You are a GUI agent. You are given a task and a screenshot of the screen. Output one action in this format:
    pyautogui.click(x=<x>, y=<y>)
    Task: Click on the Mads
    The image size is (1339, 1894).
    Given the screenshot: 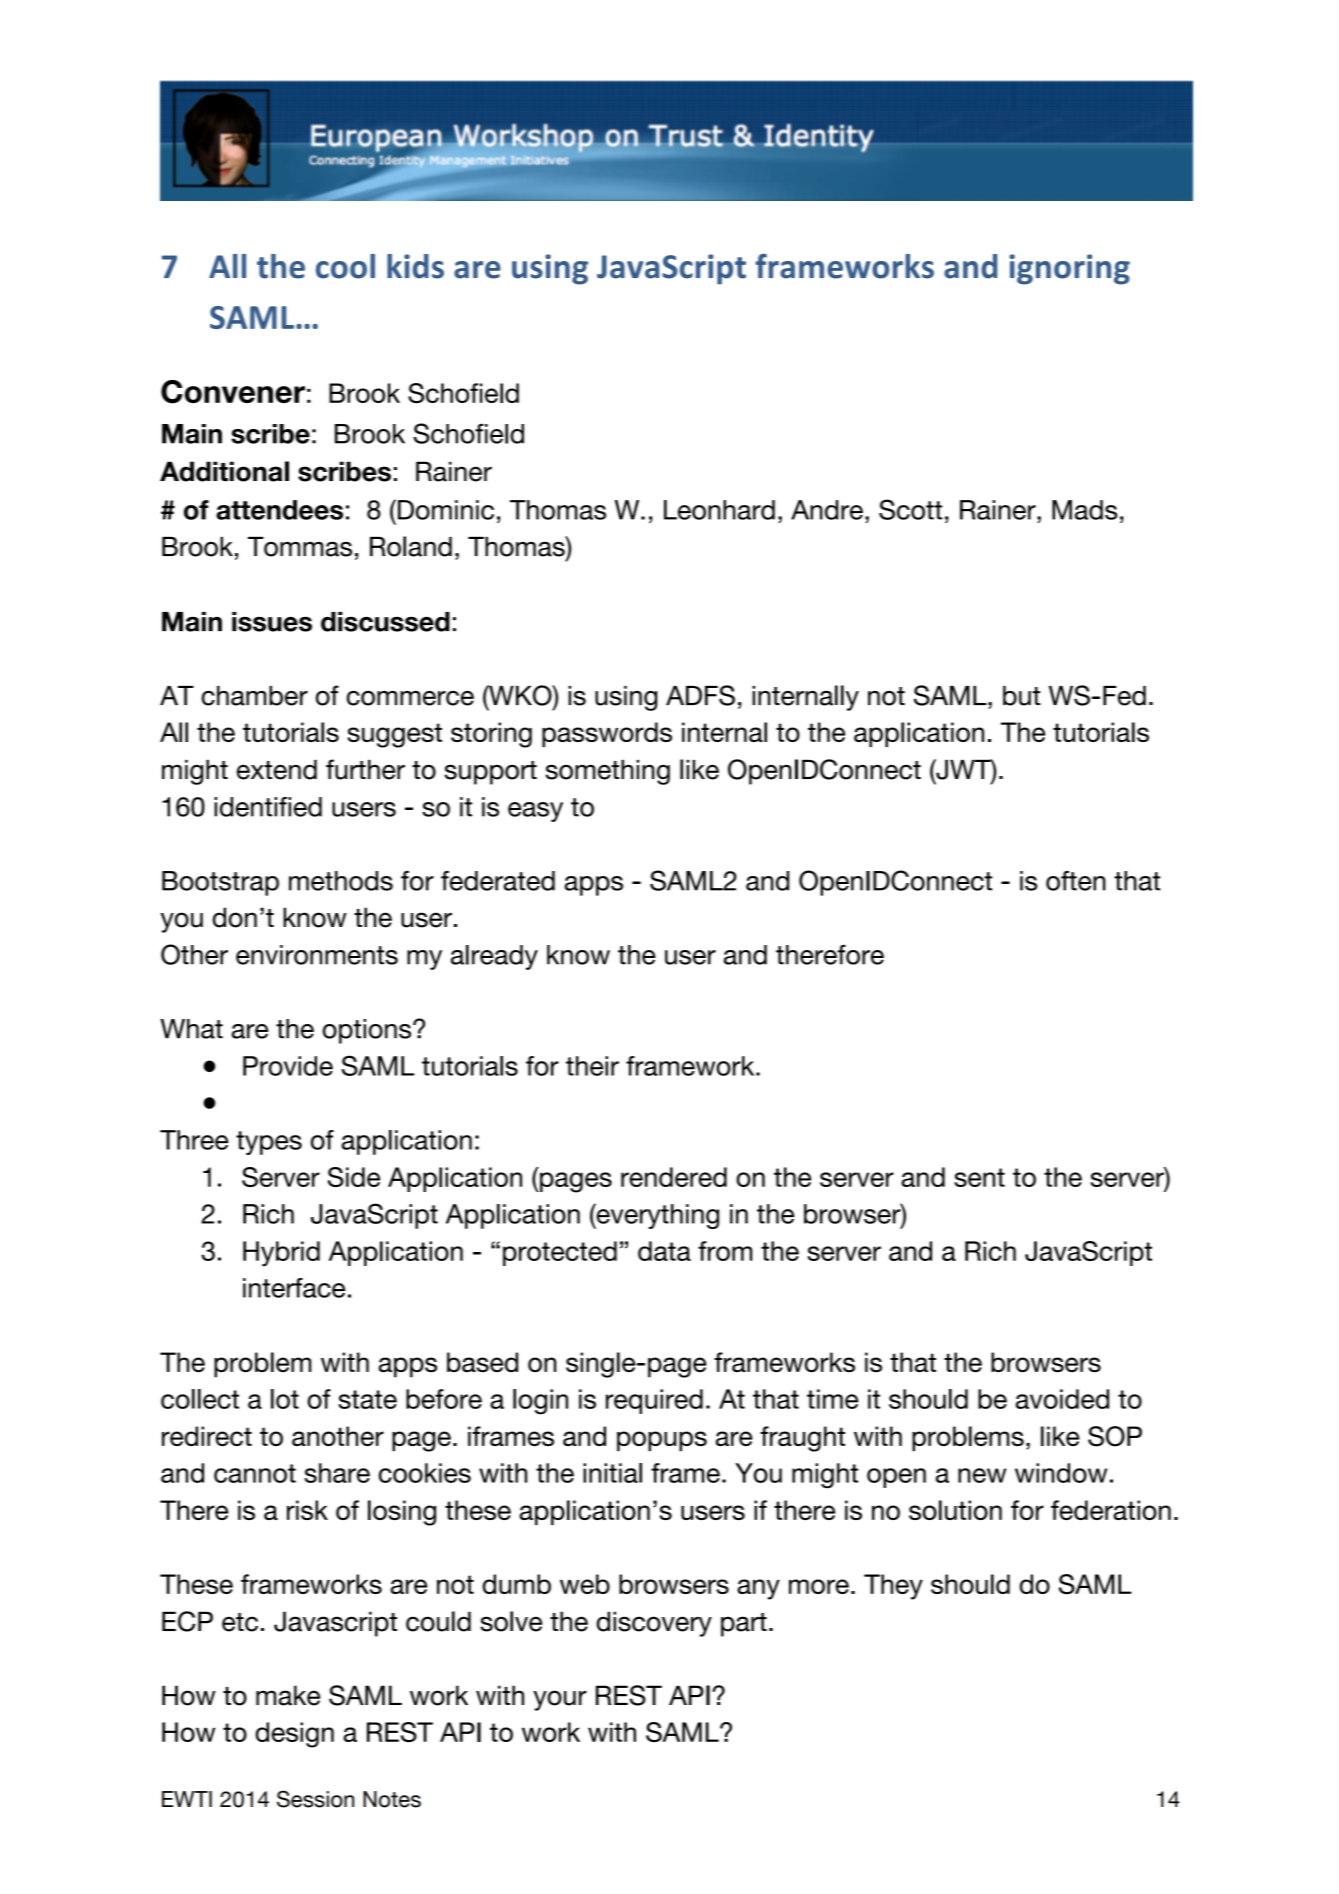 What is the action you would take?
    pyautogui.click(x=1084, y=510)
